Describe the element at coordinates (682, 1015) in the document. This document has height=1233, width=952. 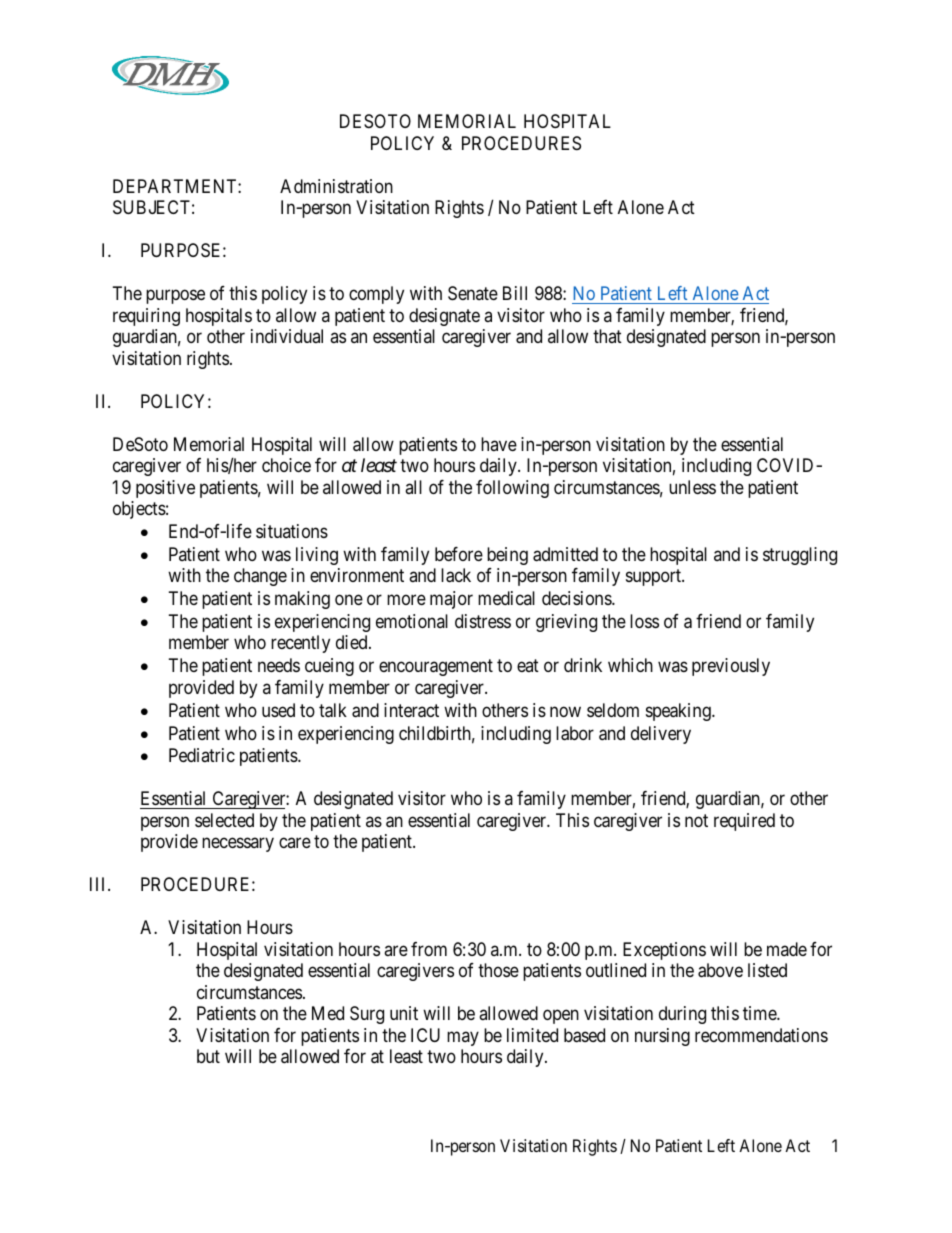
I see `during` at that location.
